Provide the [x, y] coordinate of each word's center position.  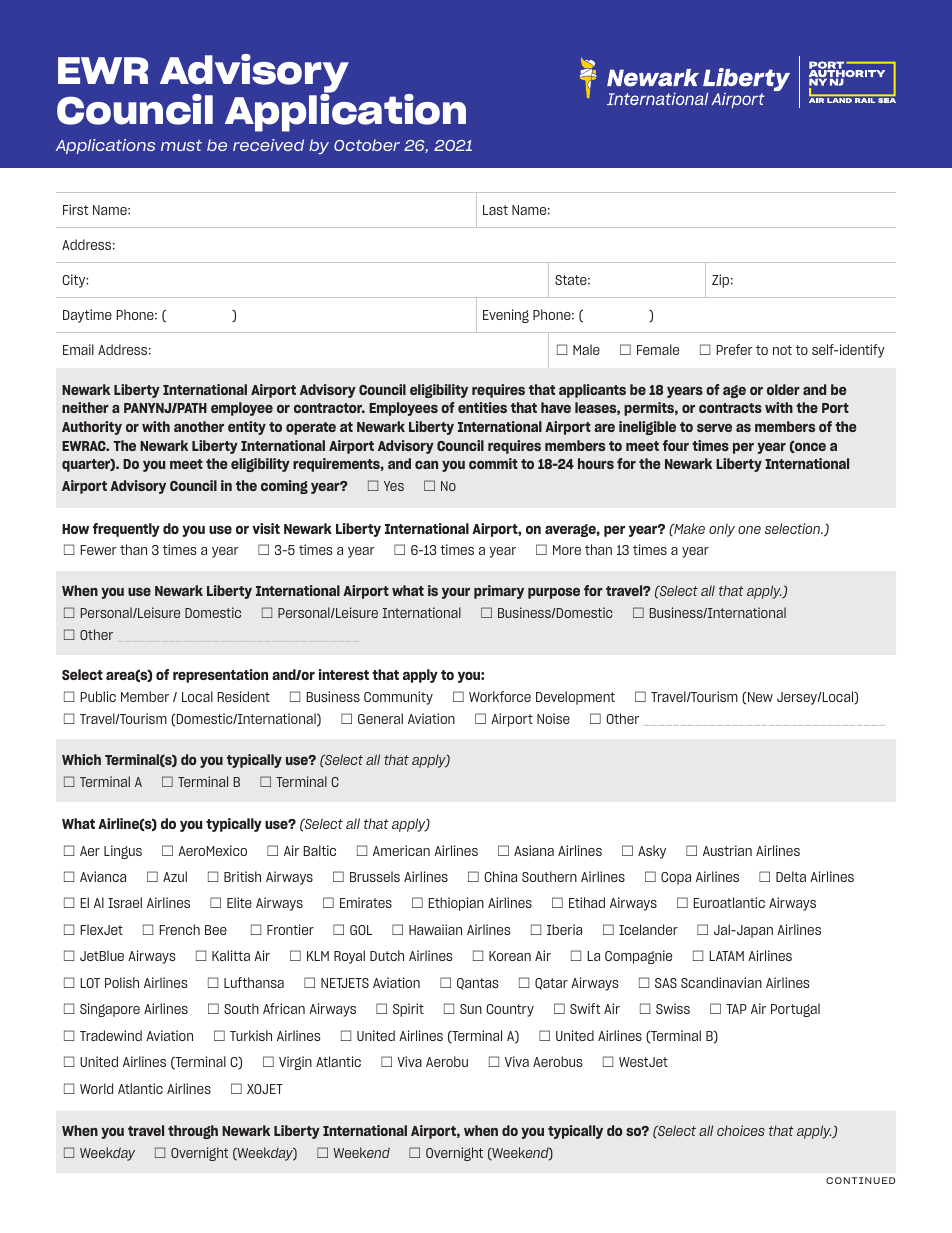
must [181, 145]
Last [495, 210]
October [367, 145]
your [456, 593]
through [193, 1132]
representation [220, 676]
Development [575, 698]
